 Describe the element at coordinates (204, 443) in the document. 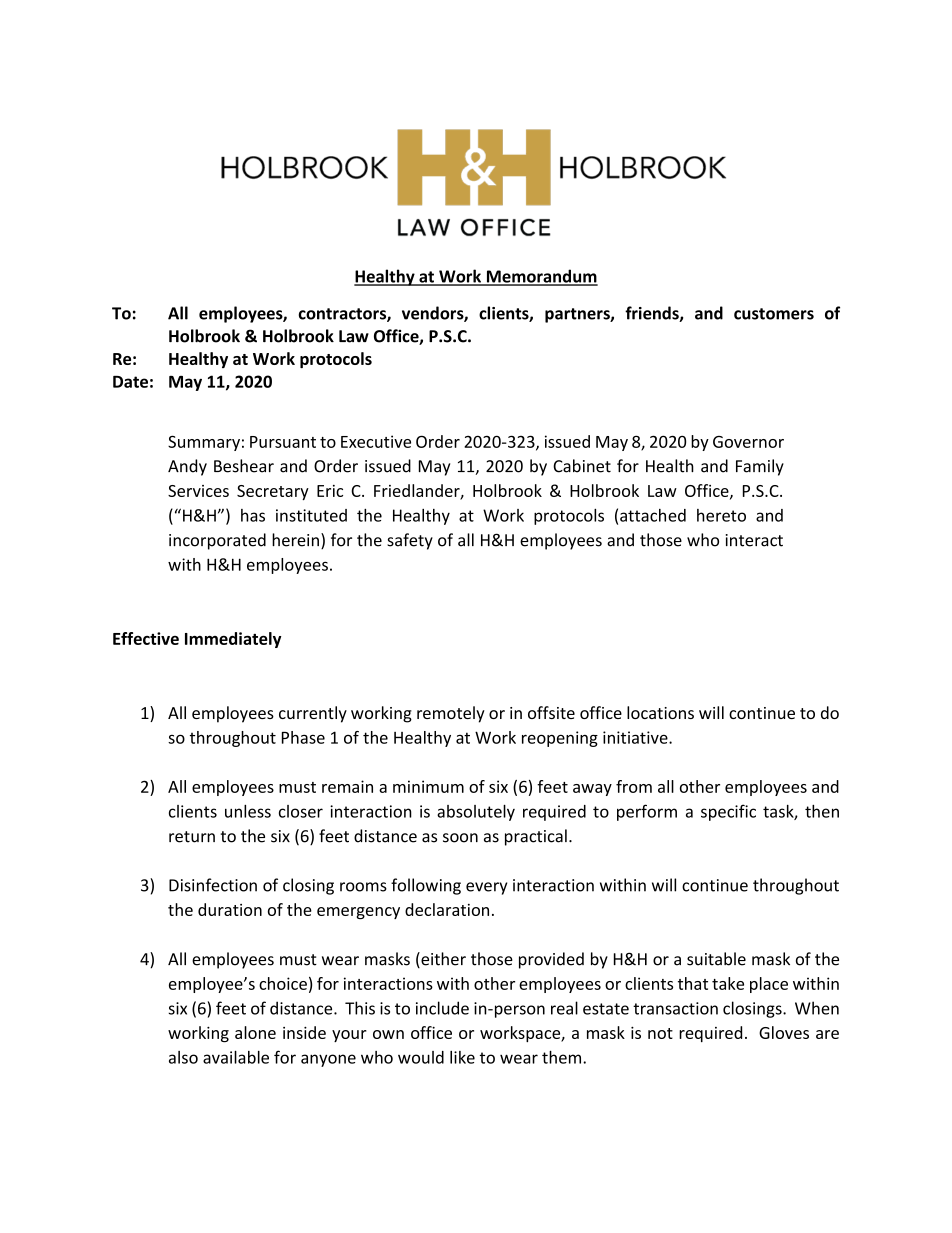

I see `Summary` at that location.
